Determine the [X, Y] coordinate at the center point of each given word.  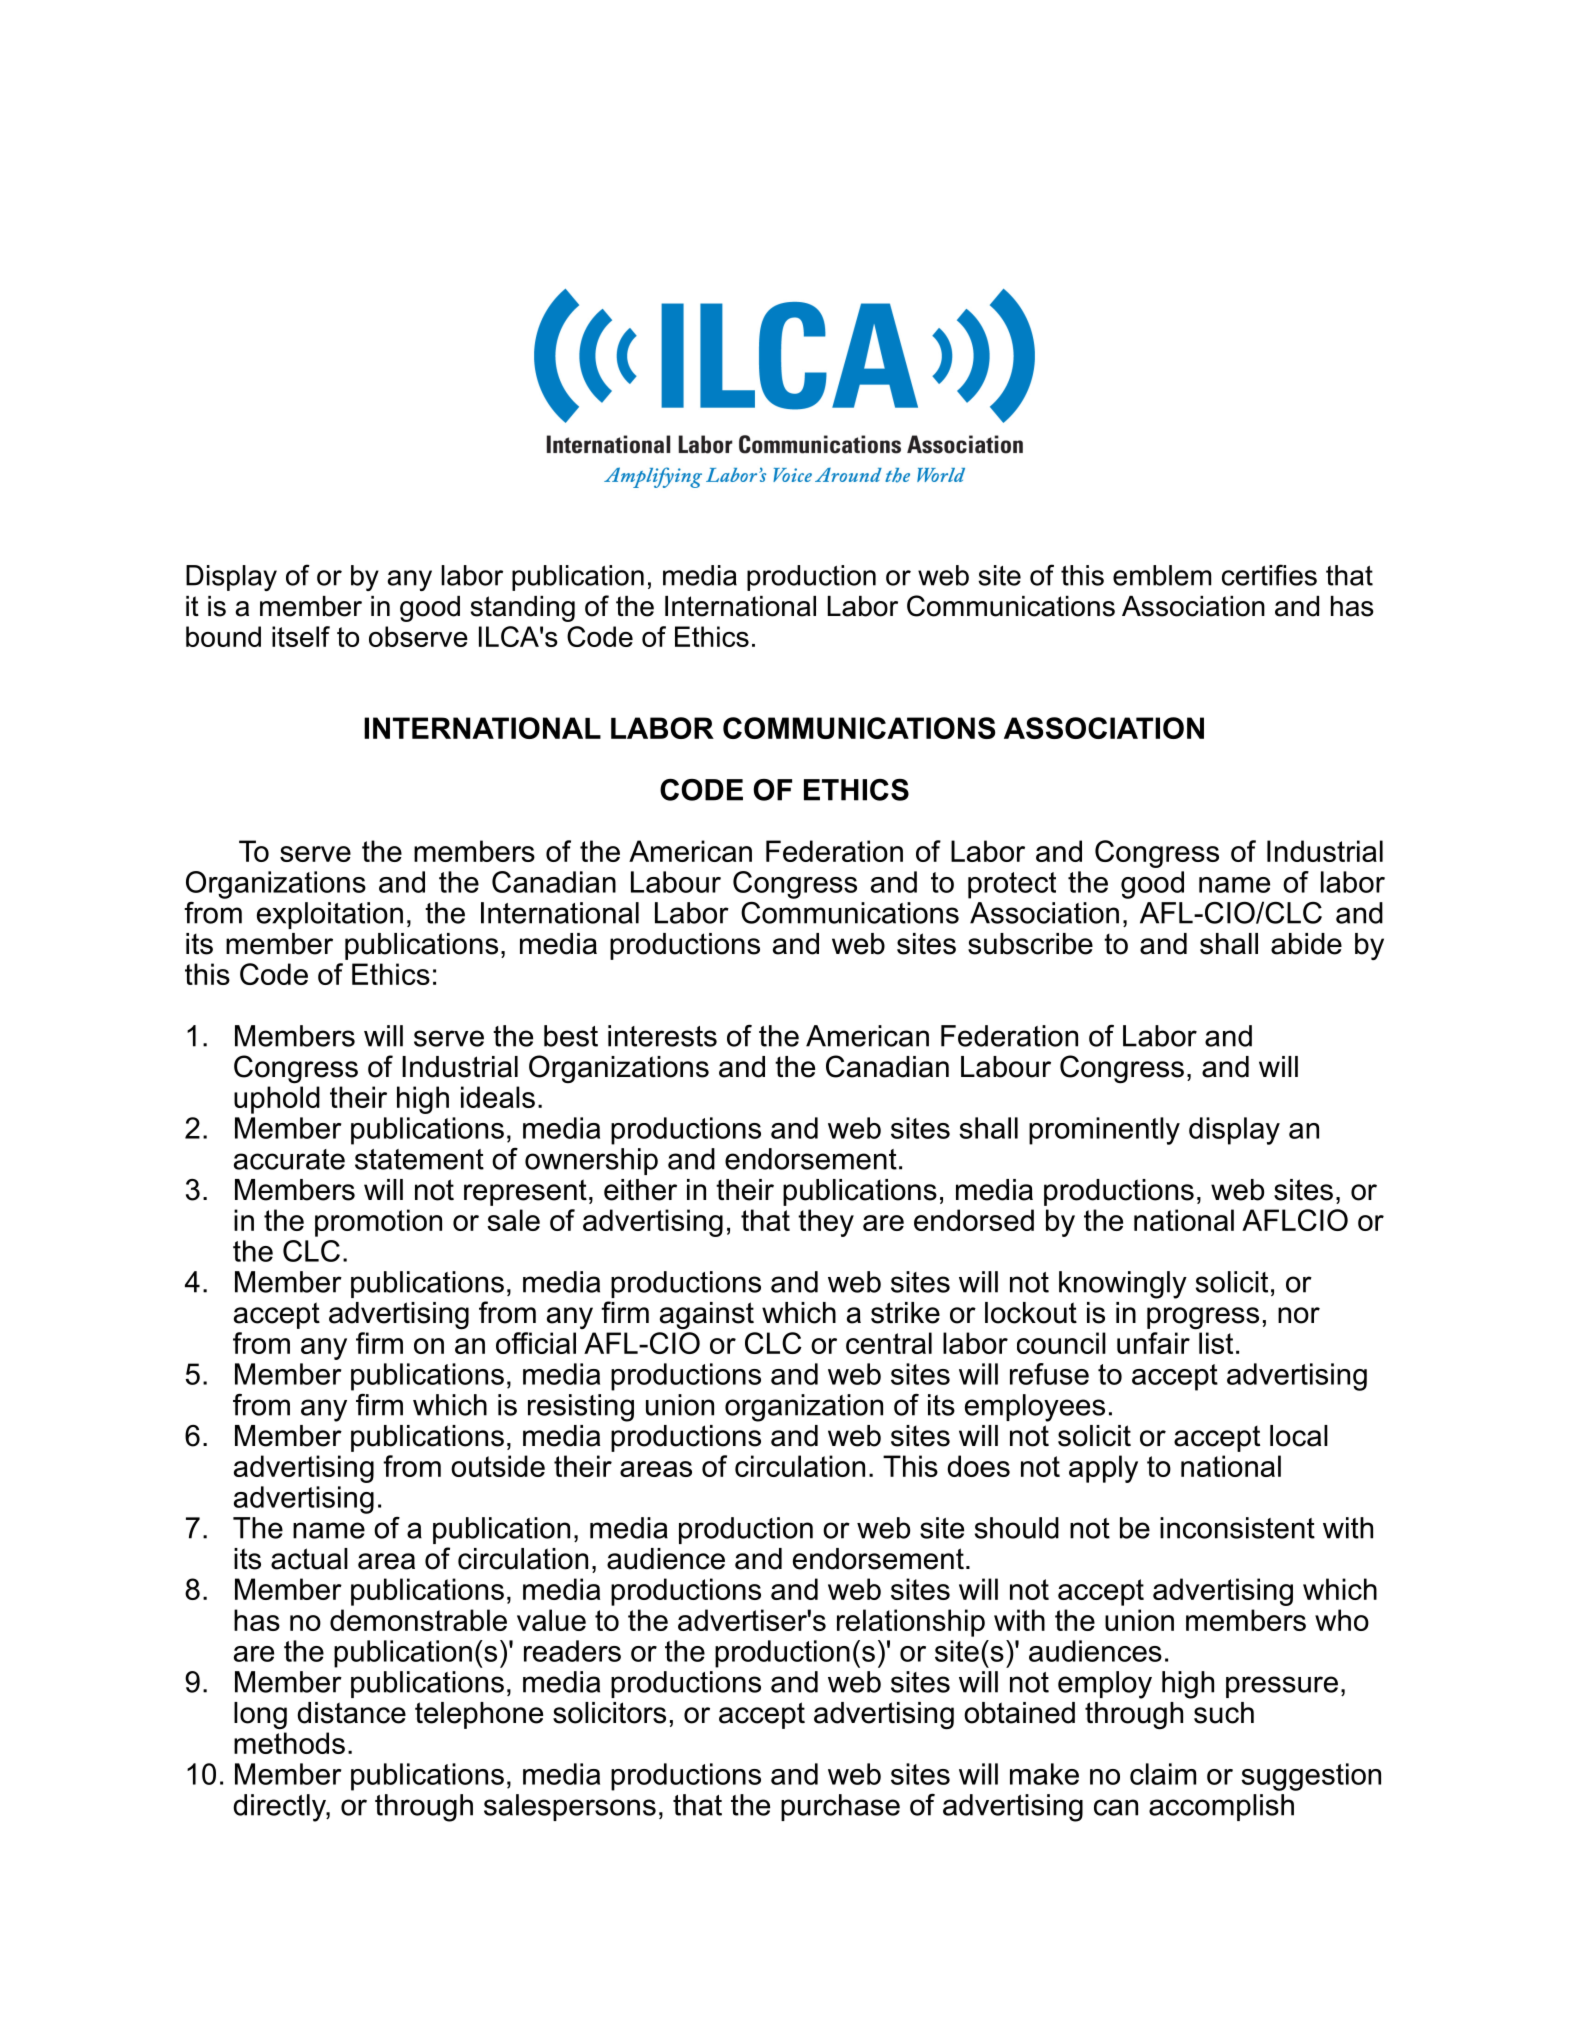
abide [1306, 944]
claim [1163, 1774]
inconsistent [1237, 1528]
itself [301, 636]
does [978, 1466]
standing [523, 609]
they [826, 1223]
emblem [1162, 575]
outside [498, 1466]
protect [1012, 885]
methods [289, 1743]
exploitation [330, 915]
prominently [1104, 1131]
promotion [378, 1223]
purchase [840, 1807]
